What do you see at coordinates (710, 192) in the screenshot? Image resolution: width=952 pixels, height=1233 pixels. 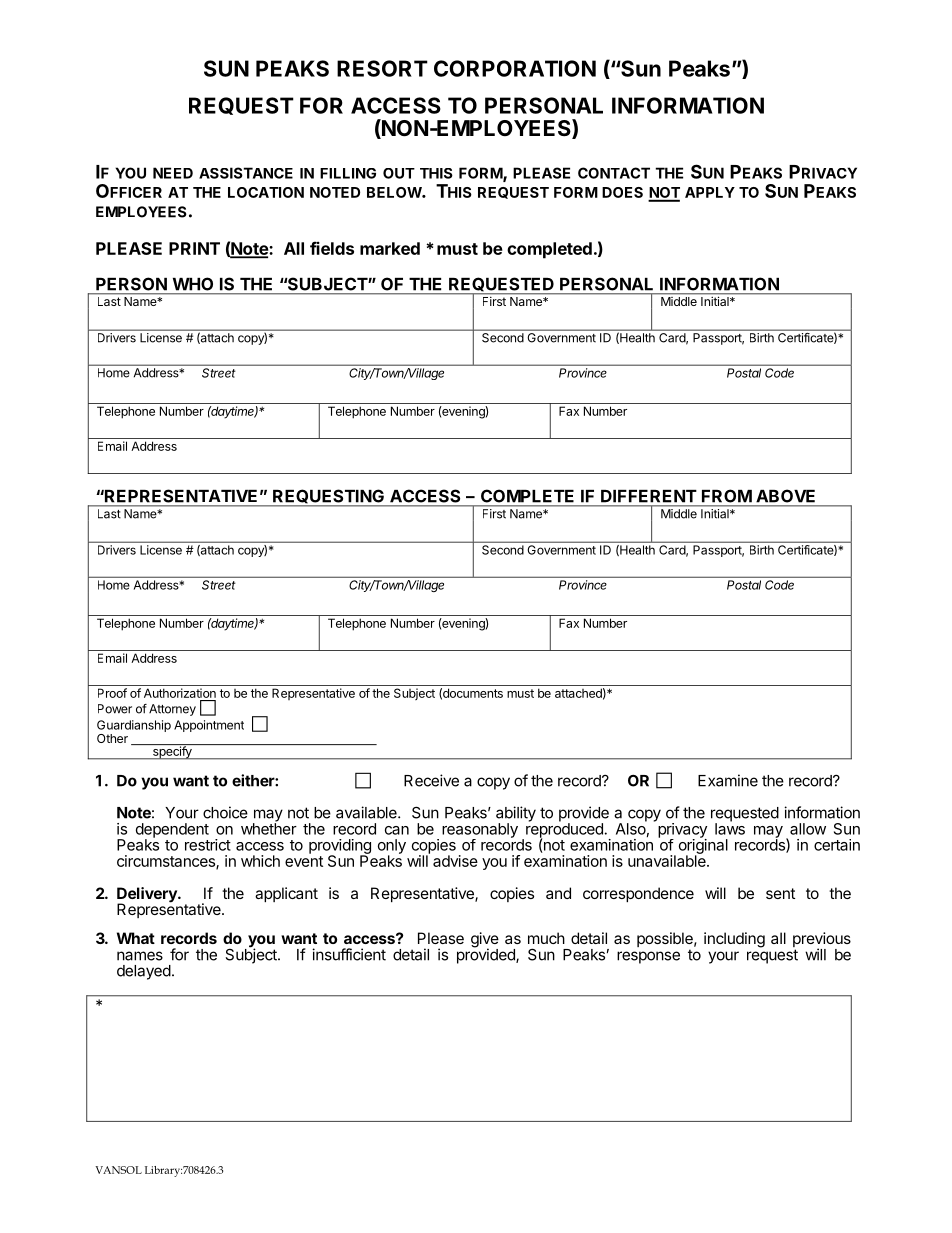 I see `APPLY` at bounding box center [710, 192].
